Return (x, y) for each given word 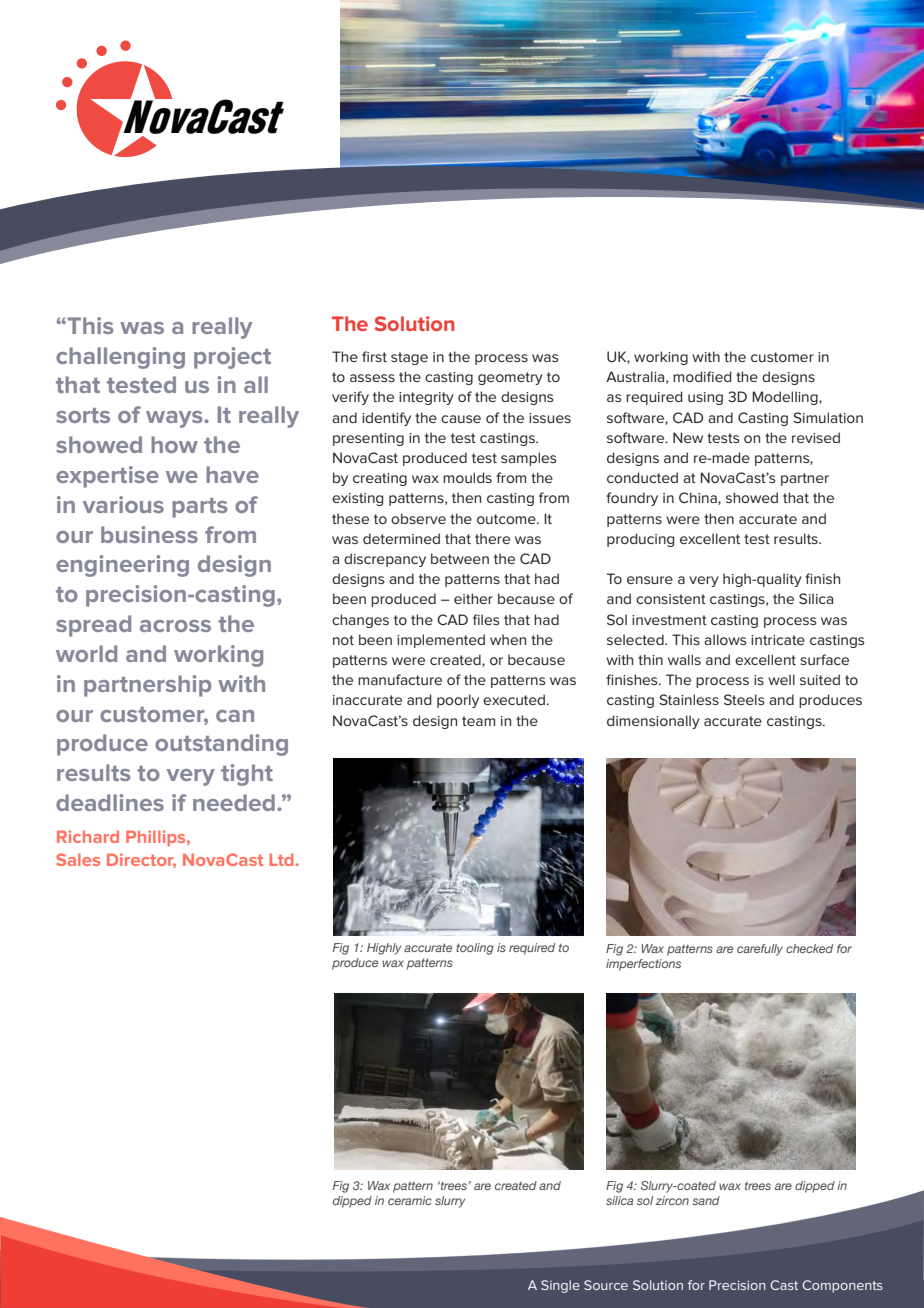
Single (560, 1286)
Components (842, 1286)
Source (606, 1285)
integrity (426, 398)
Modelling (786, 398)
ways (175, 419)
